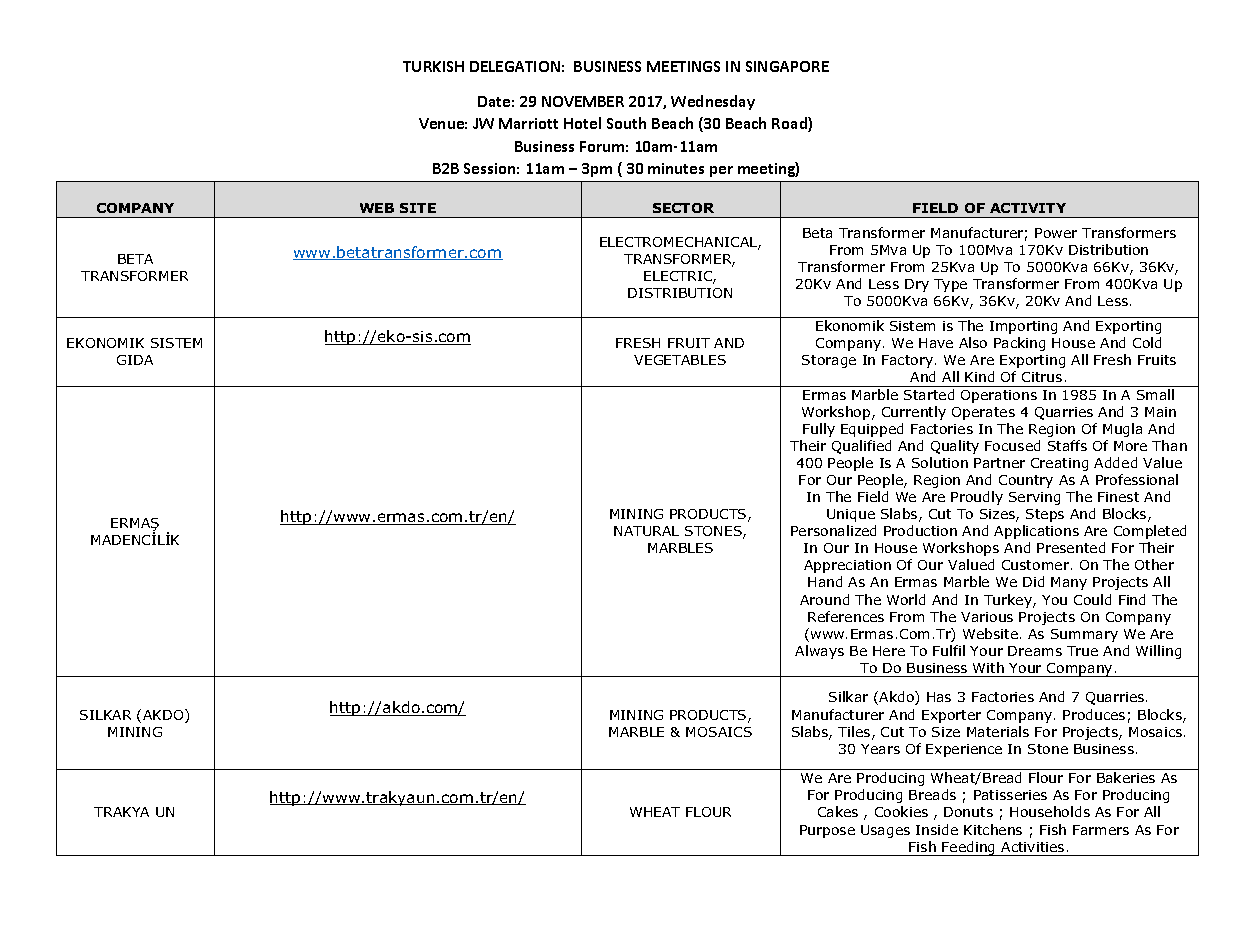 The image size is (1233, 952). I want to click on SECTOR, so click(683, 208).
